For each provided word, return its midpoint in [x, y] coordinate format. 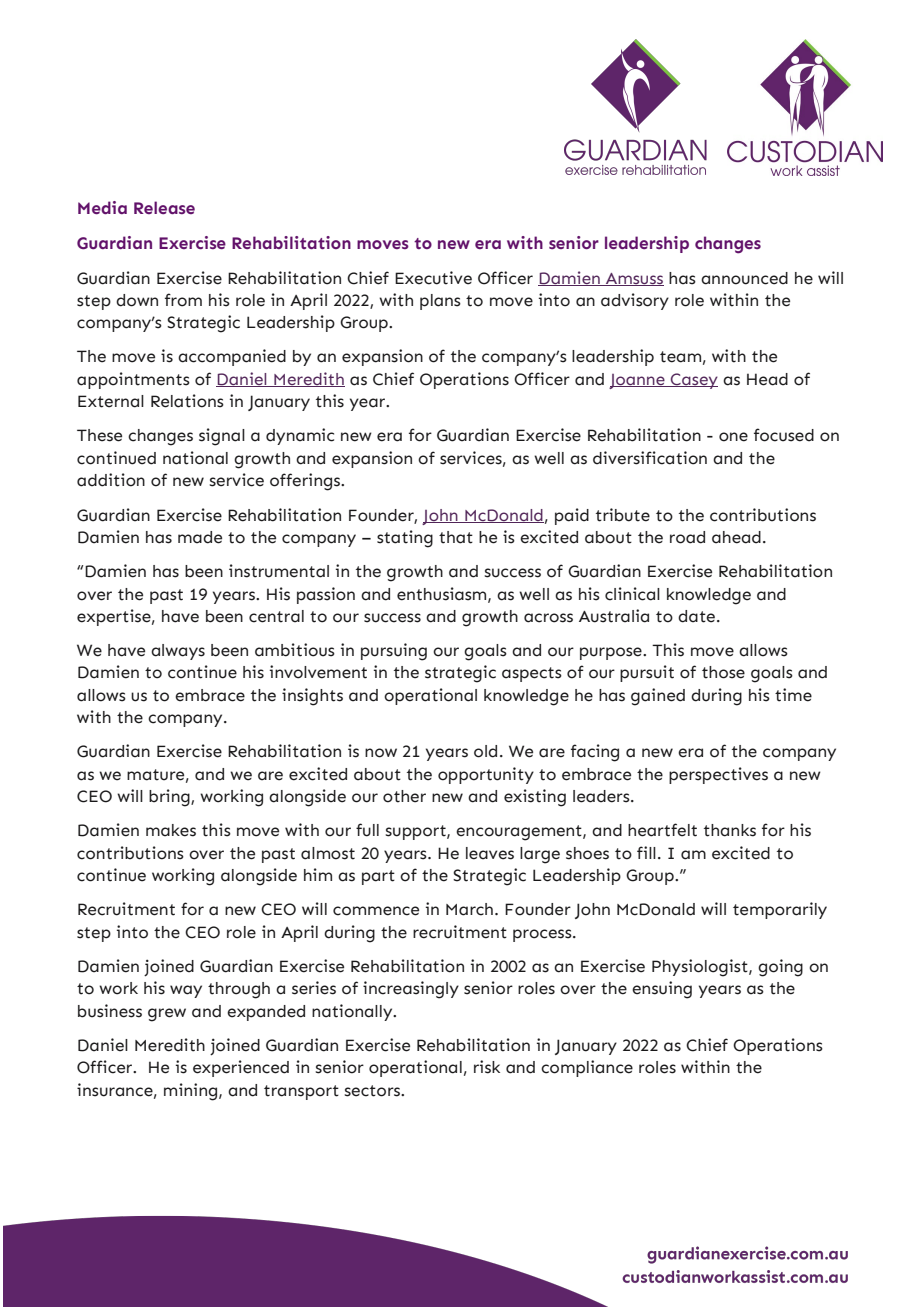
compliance [587, 1068]
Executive [433, 278]
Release [164, 207]
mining [192, 1092]
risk [487, 1067]
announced [744, 278]
